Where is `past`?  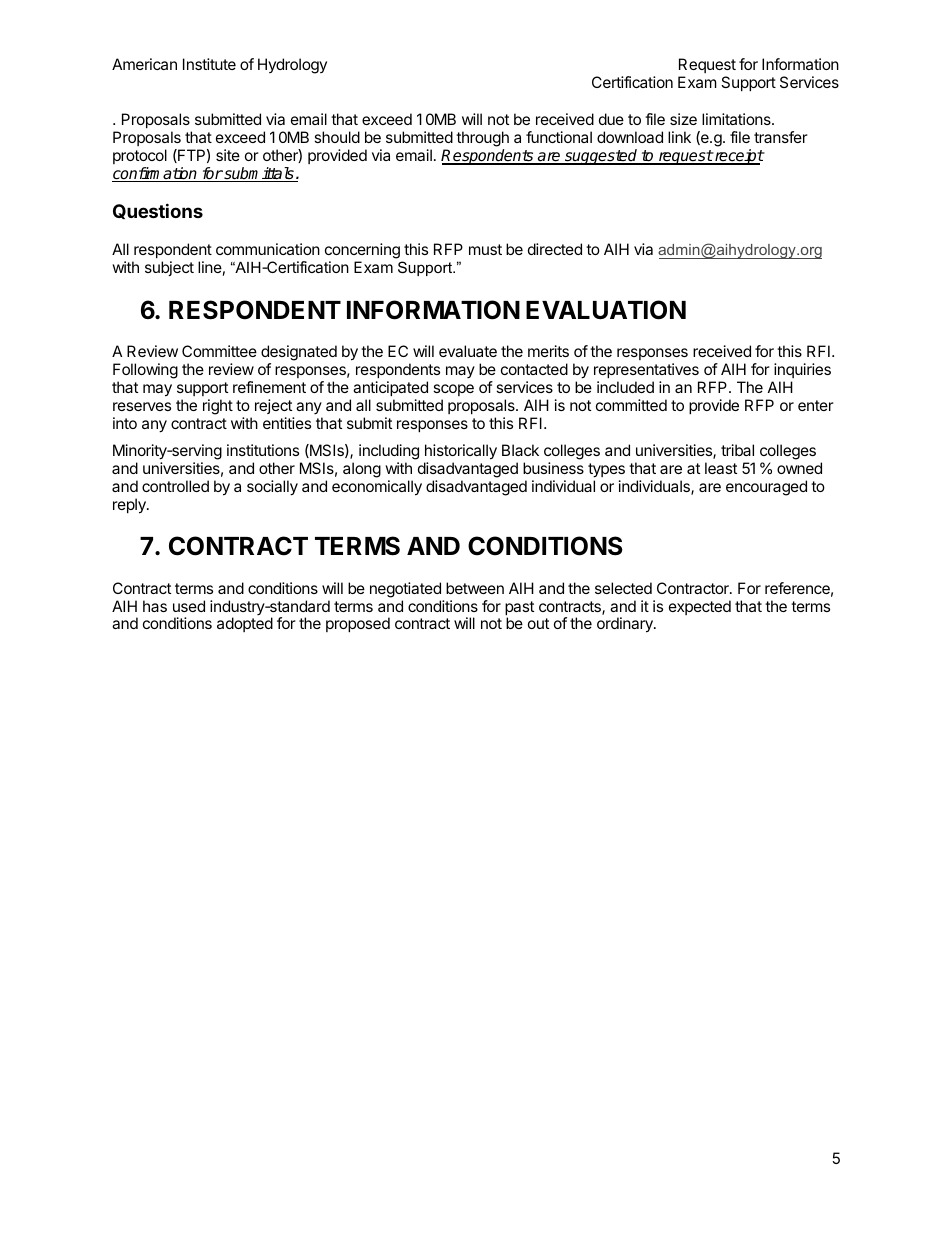 past is located at coordinates (519, 609).
